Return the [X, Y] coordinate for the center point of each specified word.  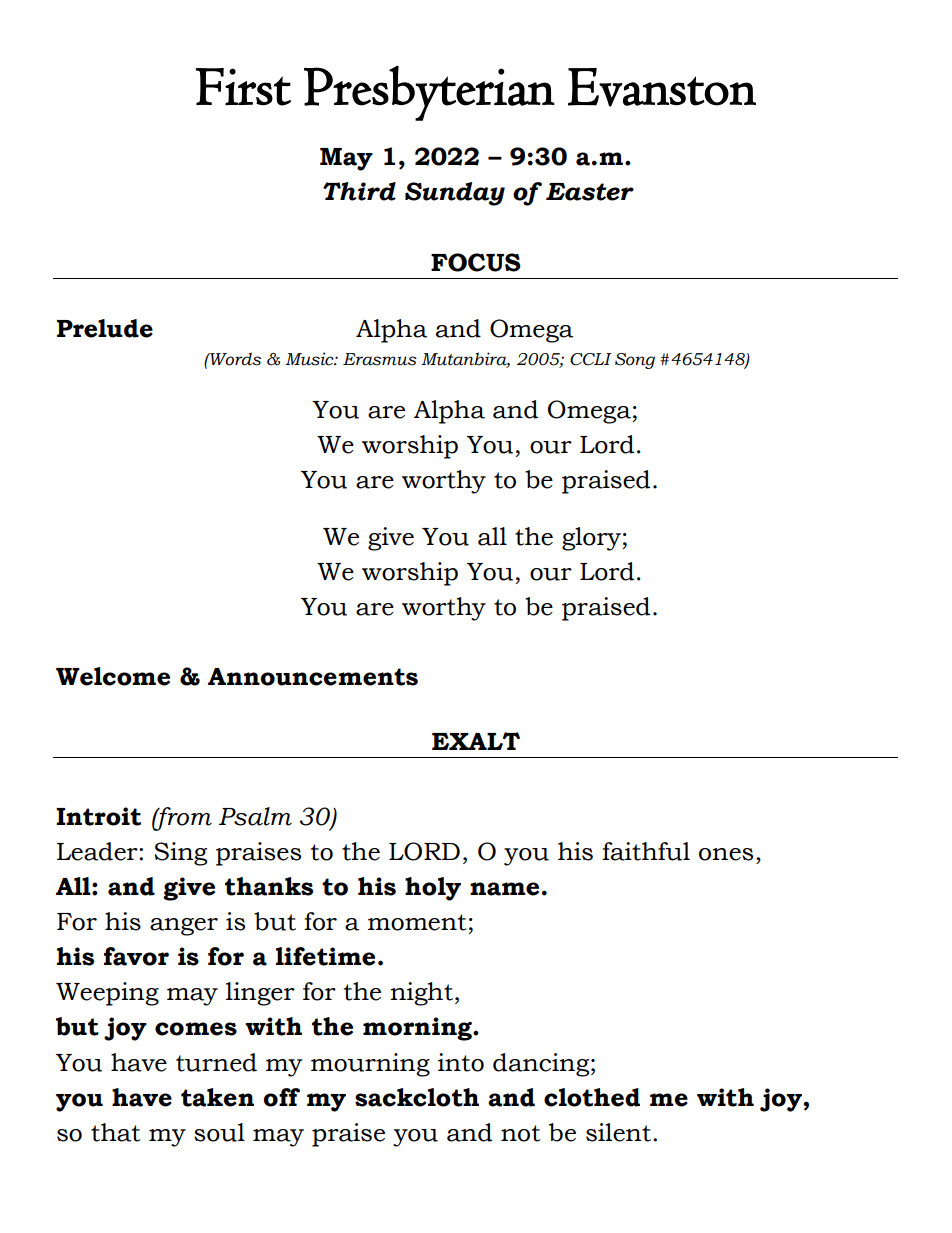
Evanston [662, 87]
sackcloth [417, 1097]
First [243, 87]
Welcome [113, 676]
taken [217, 1097]
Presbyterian [429, 93]
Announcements [313, 677]
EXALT [476, 741]
